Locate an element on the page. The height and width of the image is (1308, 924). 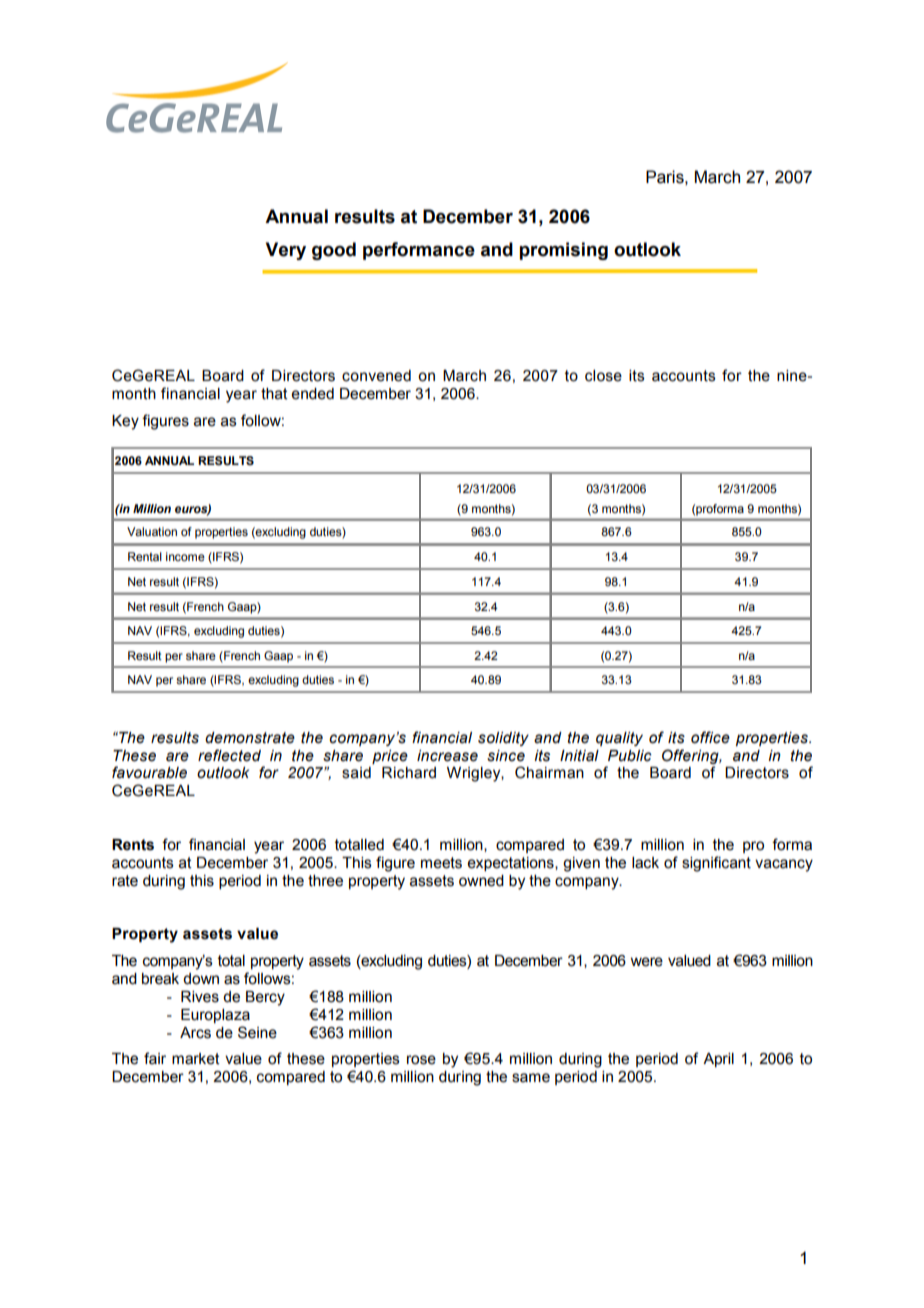
close is located at coordinates (603, 376).
